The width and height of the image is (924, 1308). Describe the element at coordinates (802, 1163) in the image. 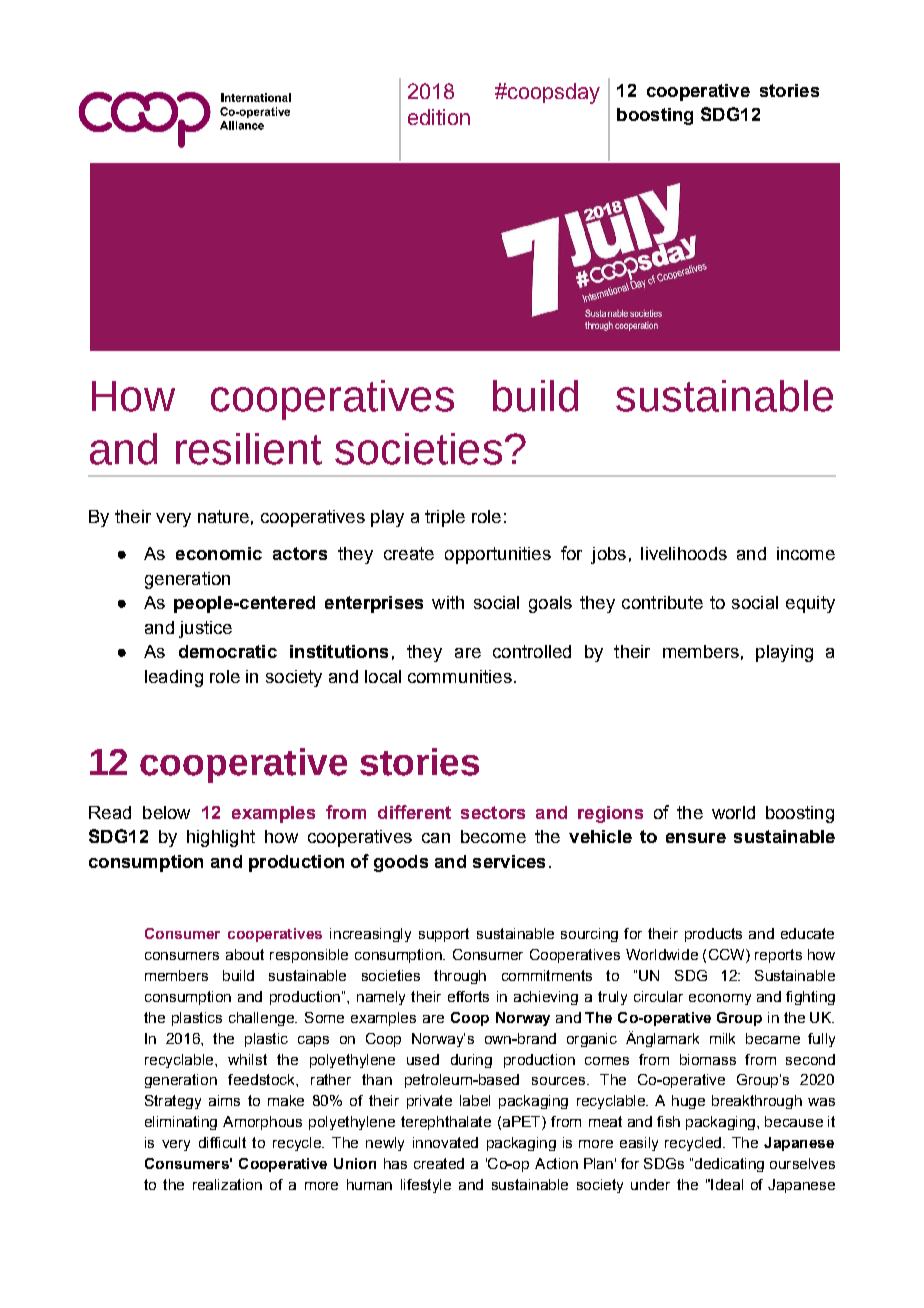

I see `ourselves` at that location.
